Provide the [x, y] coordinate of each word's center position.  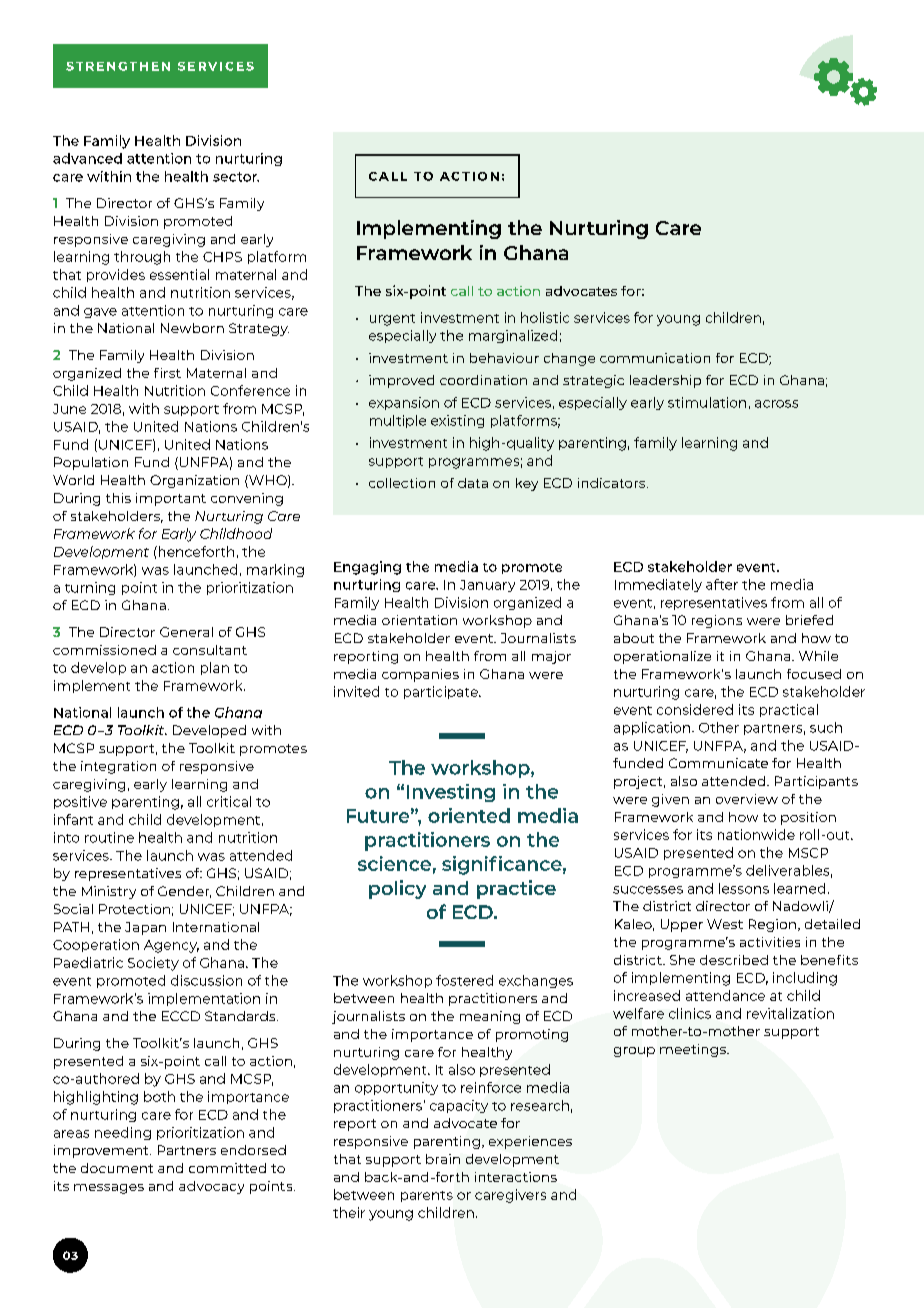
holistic [545, 317]
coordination [483, 380]
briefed [809, 620]
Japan [145, 928]
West [725, 924]
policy [397, 889]
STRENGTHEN [118, 66]
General [186, 632]
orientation [419, 620]
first [167, 373]
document [117, 1168]
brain [443, 1159]
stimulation [707, 402]
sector [236, 177]
